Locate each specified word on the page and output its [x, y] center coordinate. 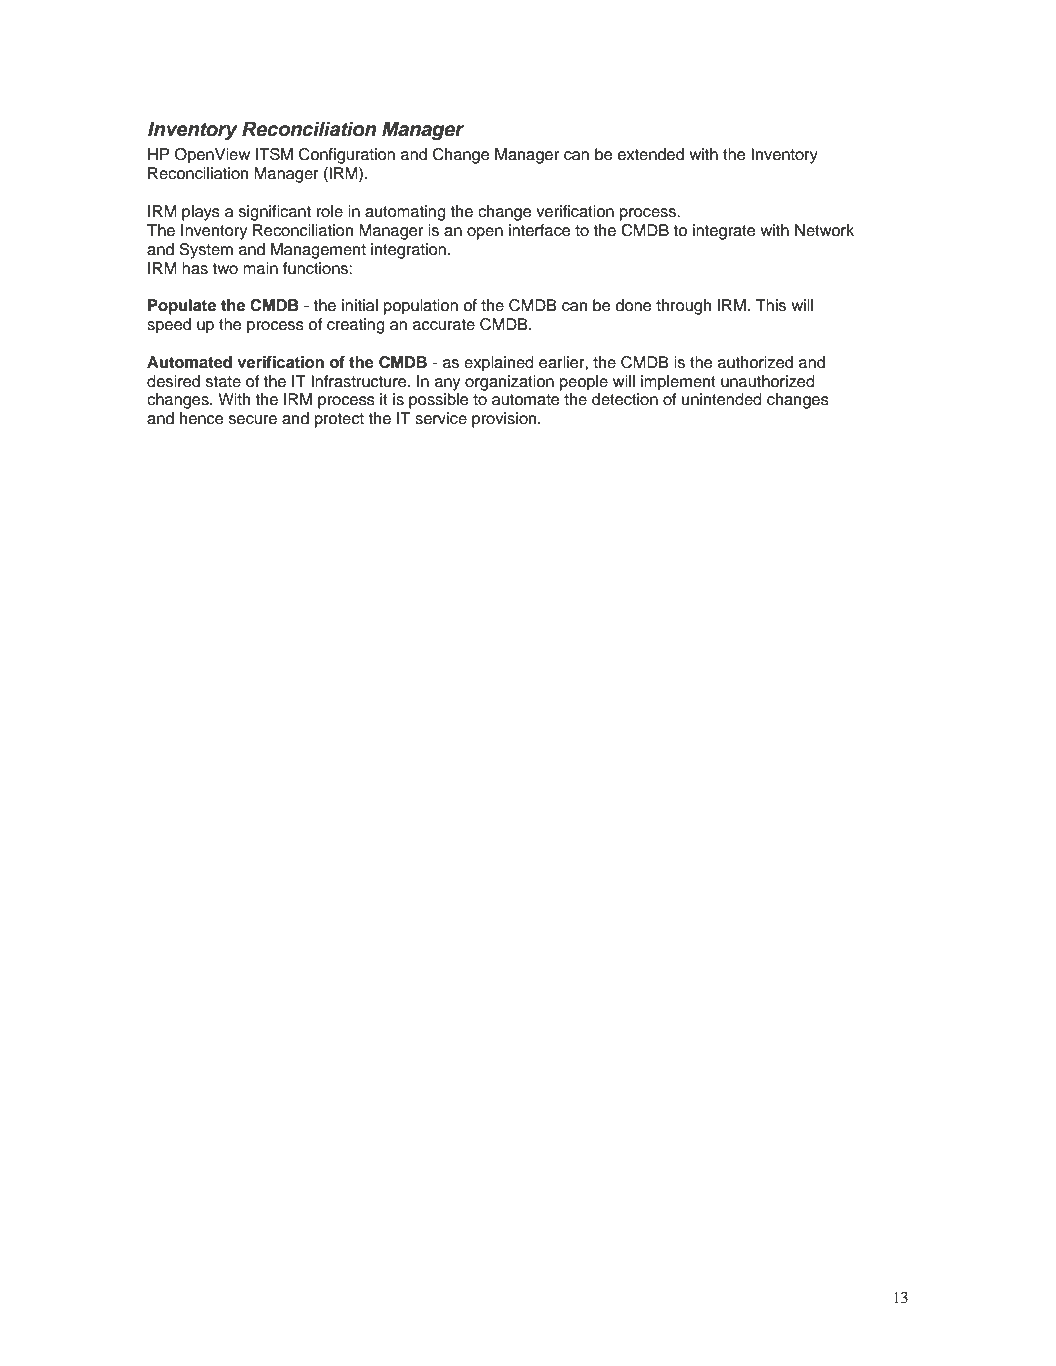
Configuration [347, 156]
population [421, 307]
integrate [724, 232]
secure [253, 420]
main [260, 268]
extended [651, 154]
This [771, 305]
